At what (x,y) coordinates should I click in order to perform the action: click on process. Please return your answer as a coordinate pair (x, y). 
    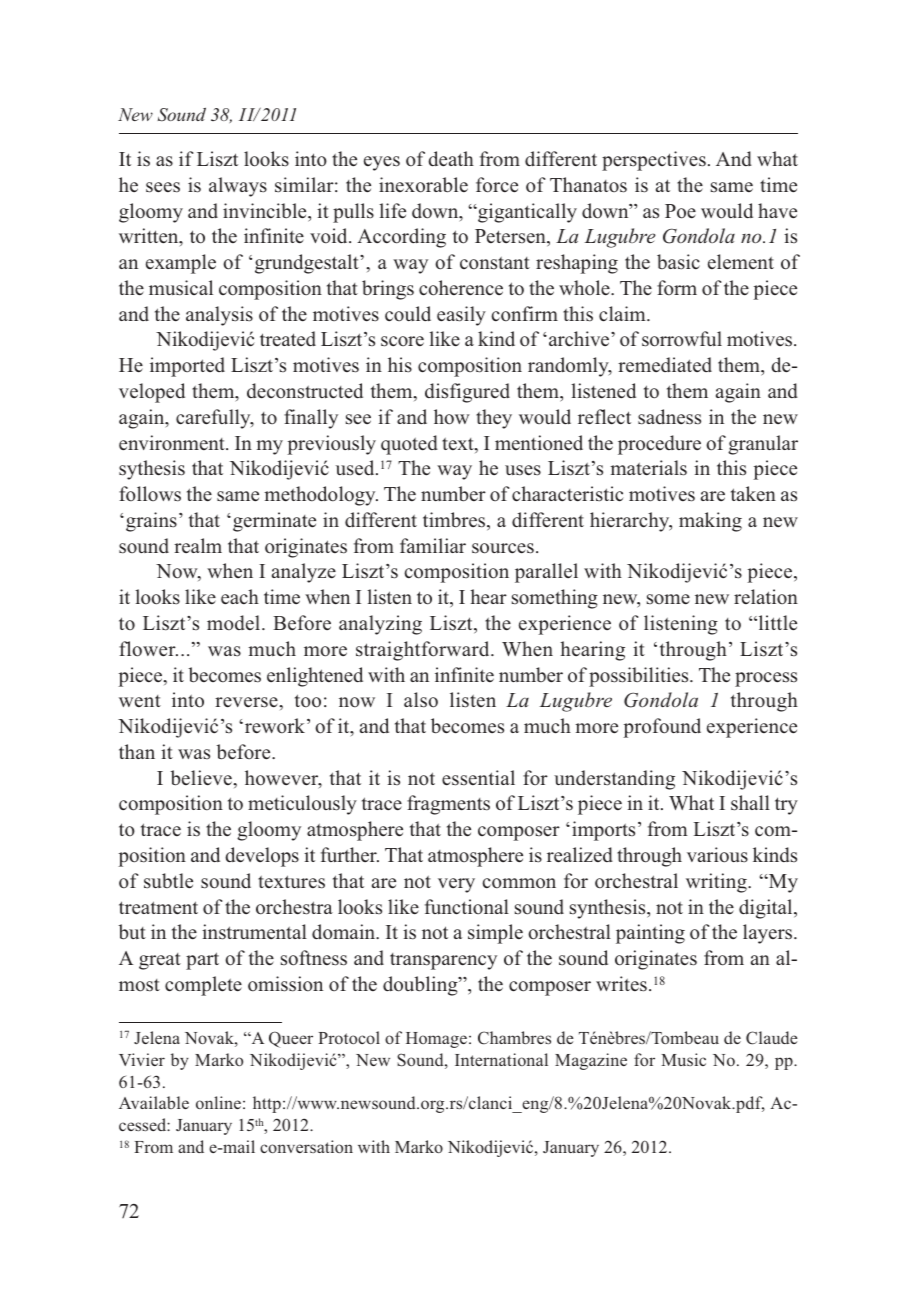
    Looking at the image, I should click on (766, 679).
